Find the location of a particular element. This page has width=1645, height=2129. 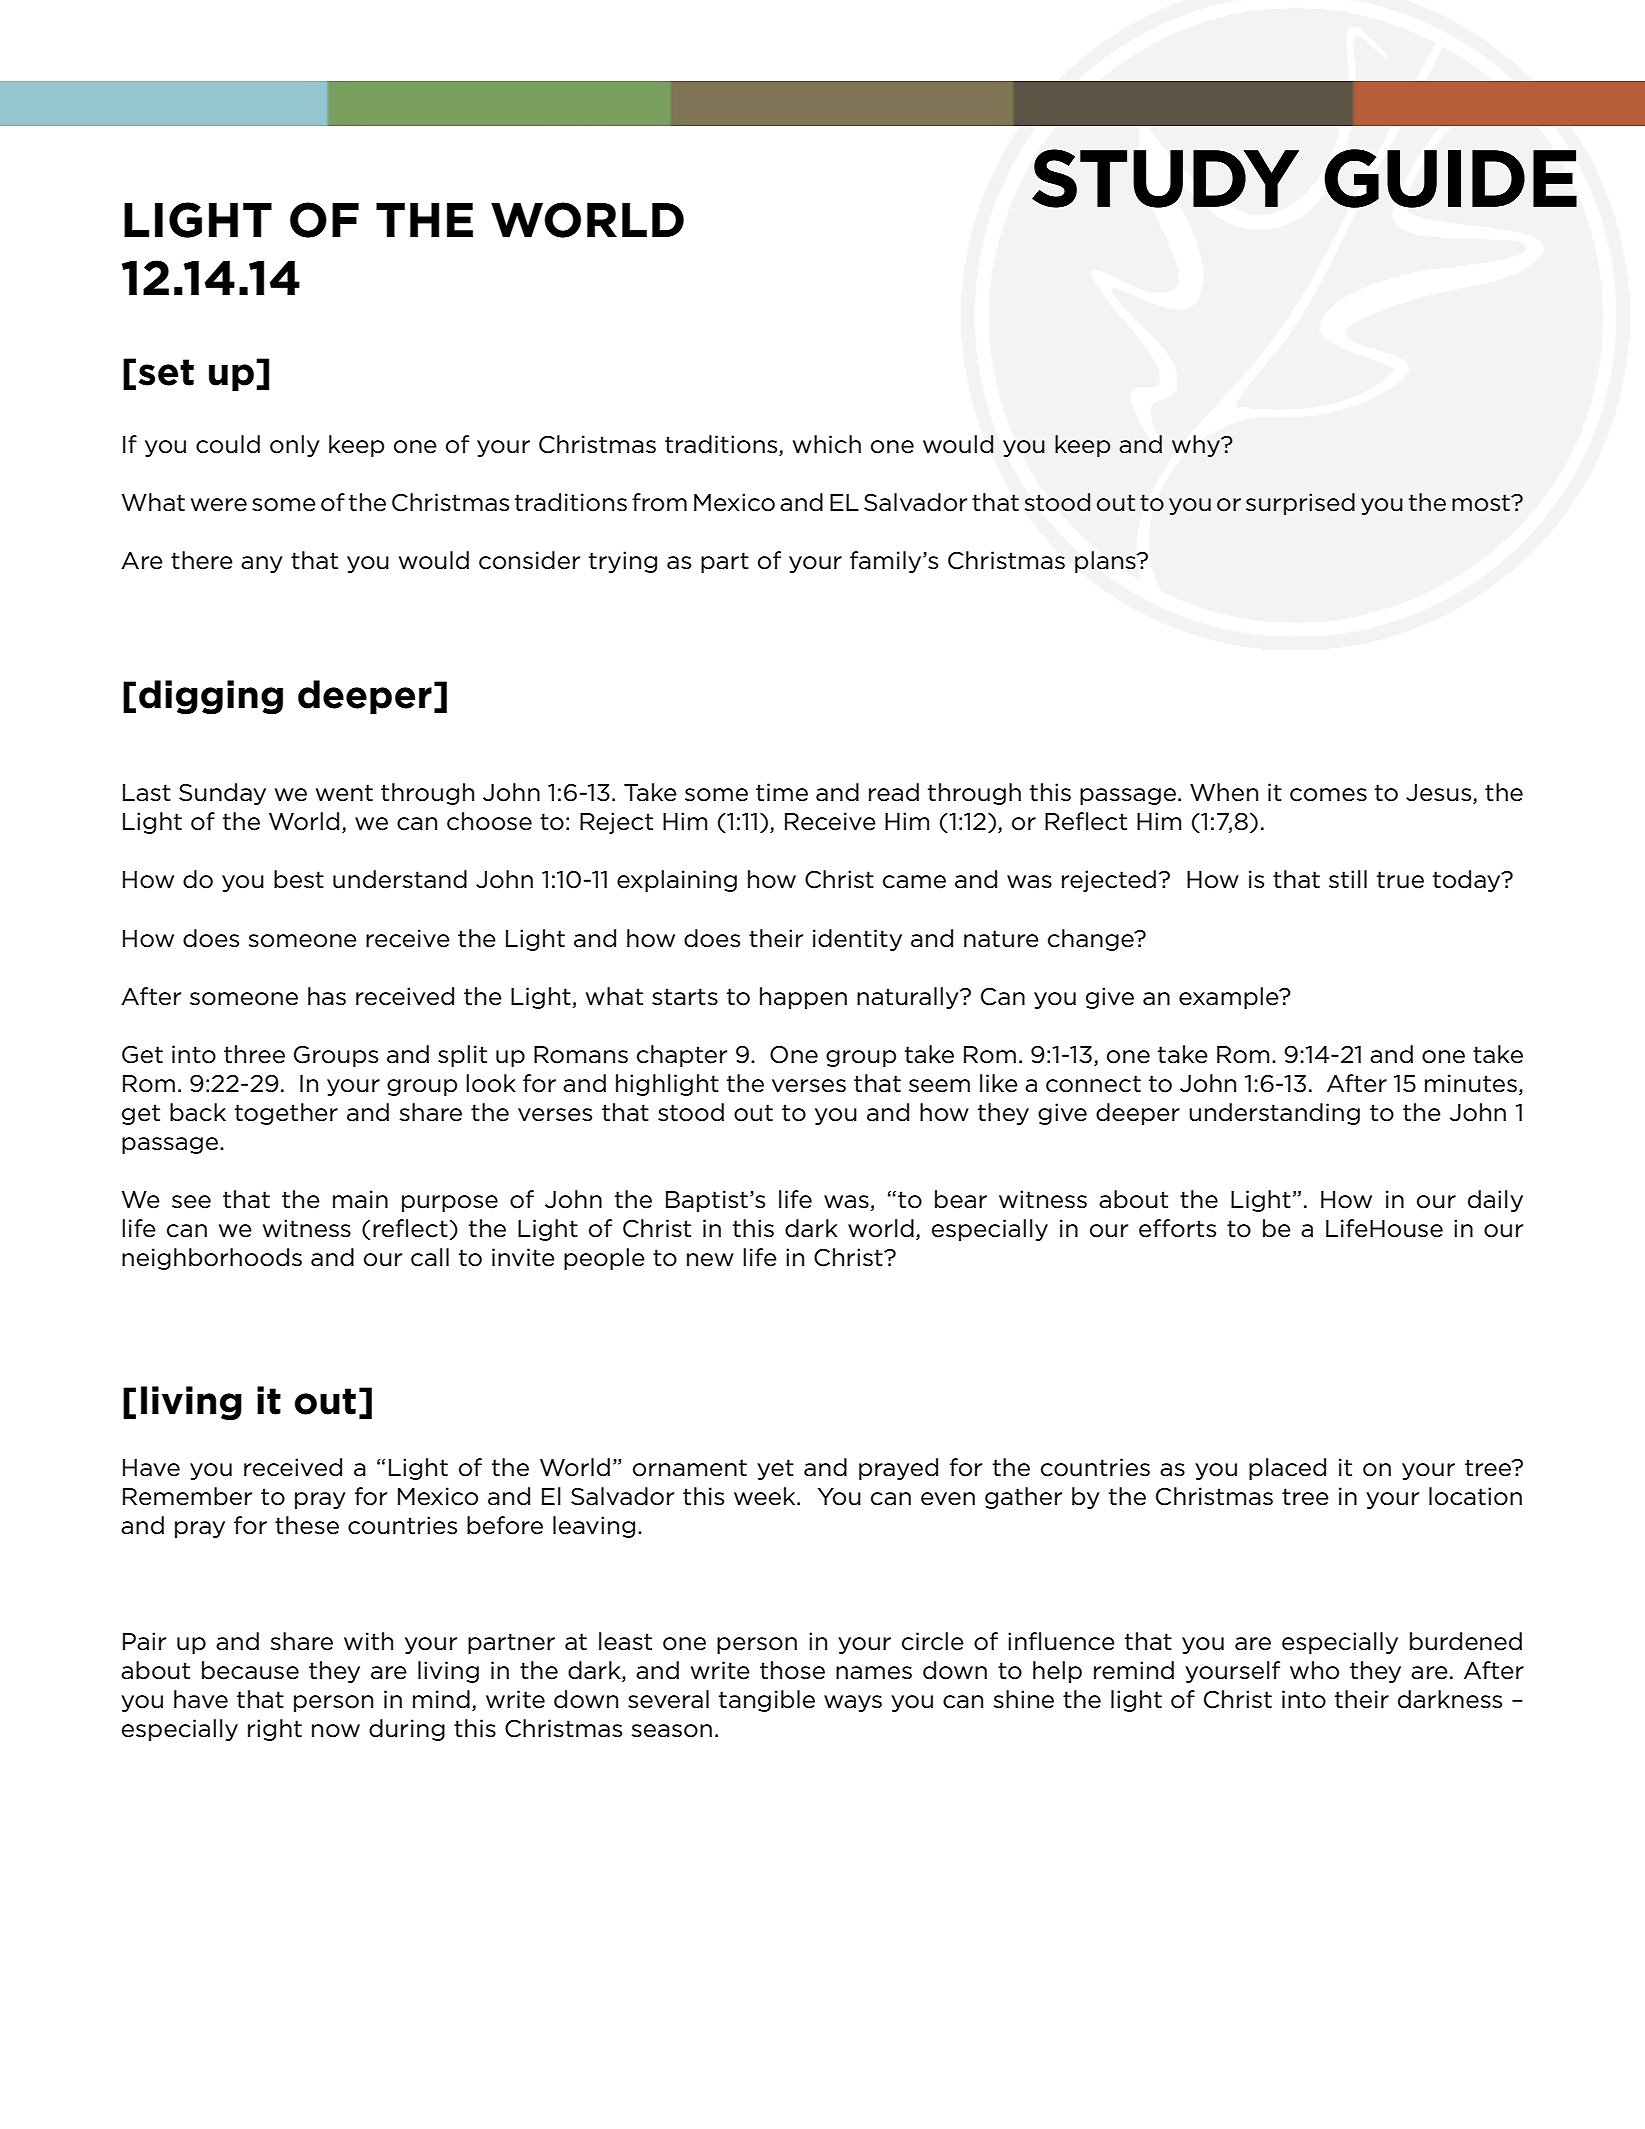

example is located at coordinates (1230, 998).
